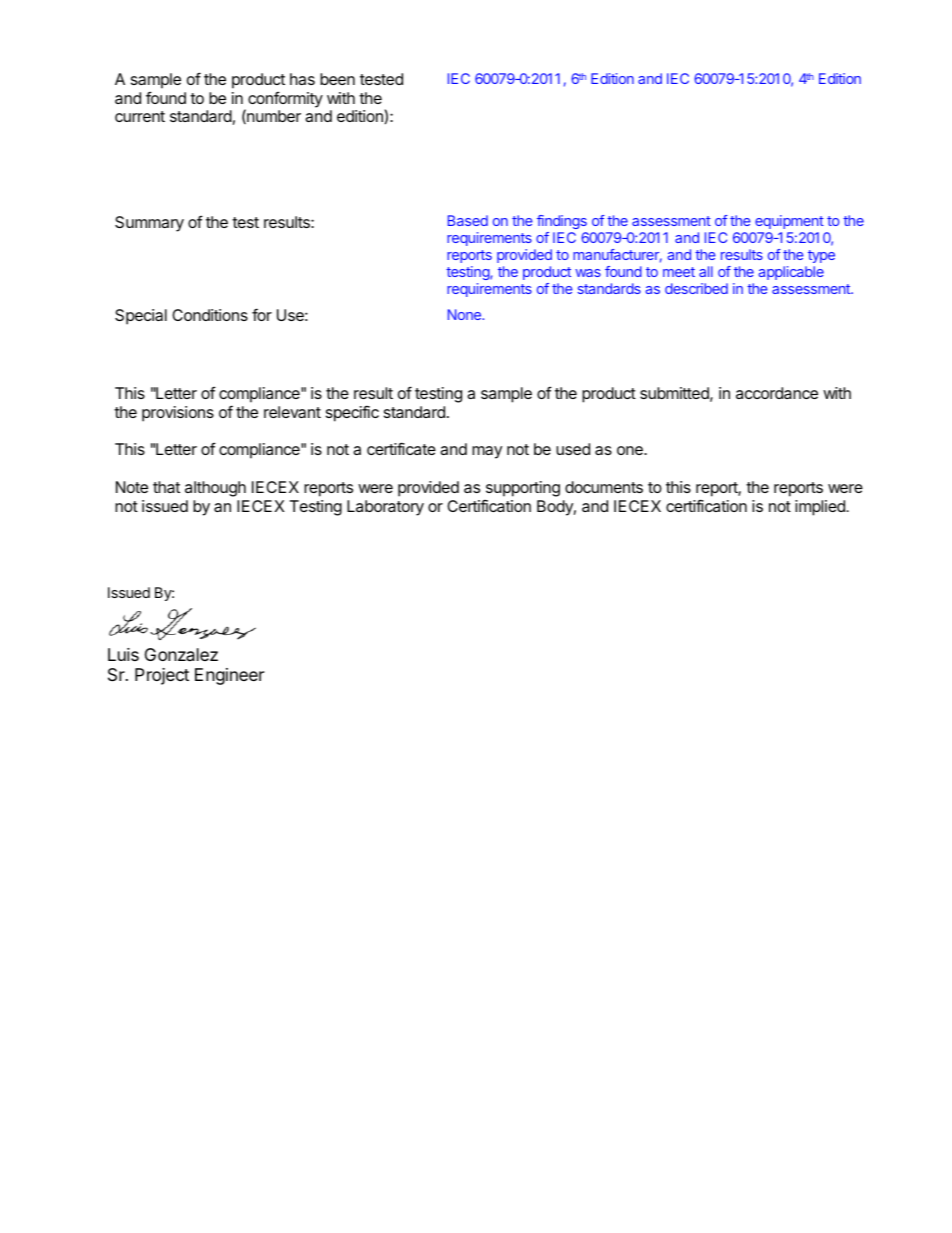  Describe the element at coordinates (468, 220) in the image. I see `Based` at that location.
